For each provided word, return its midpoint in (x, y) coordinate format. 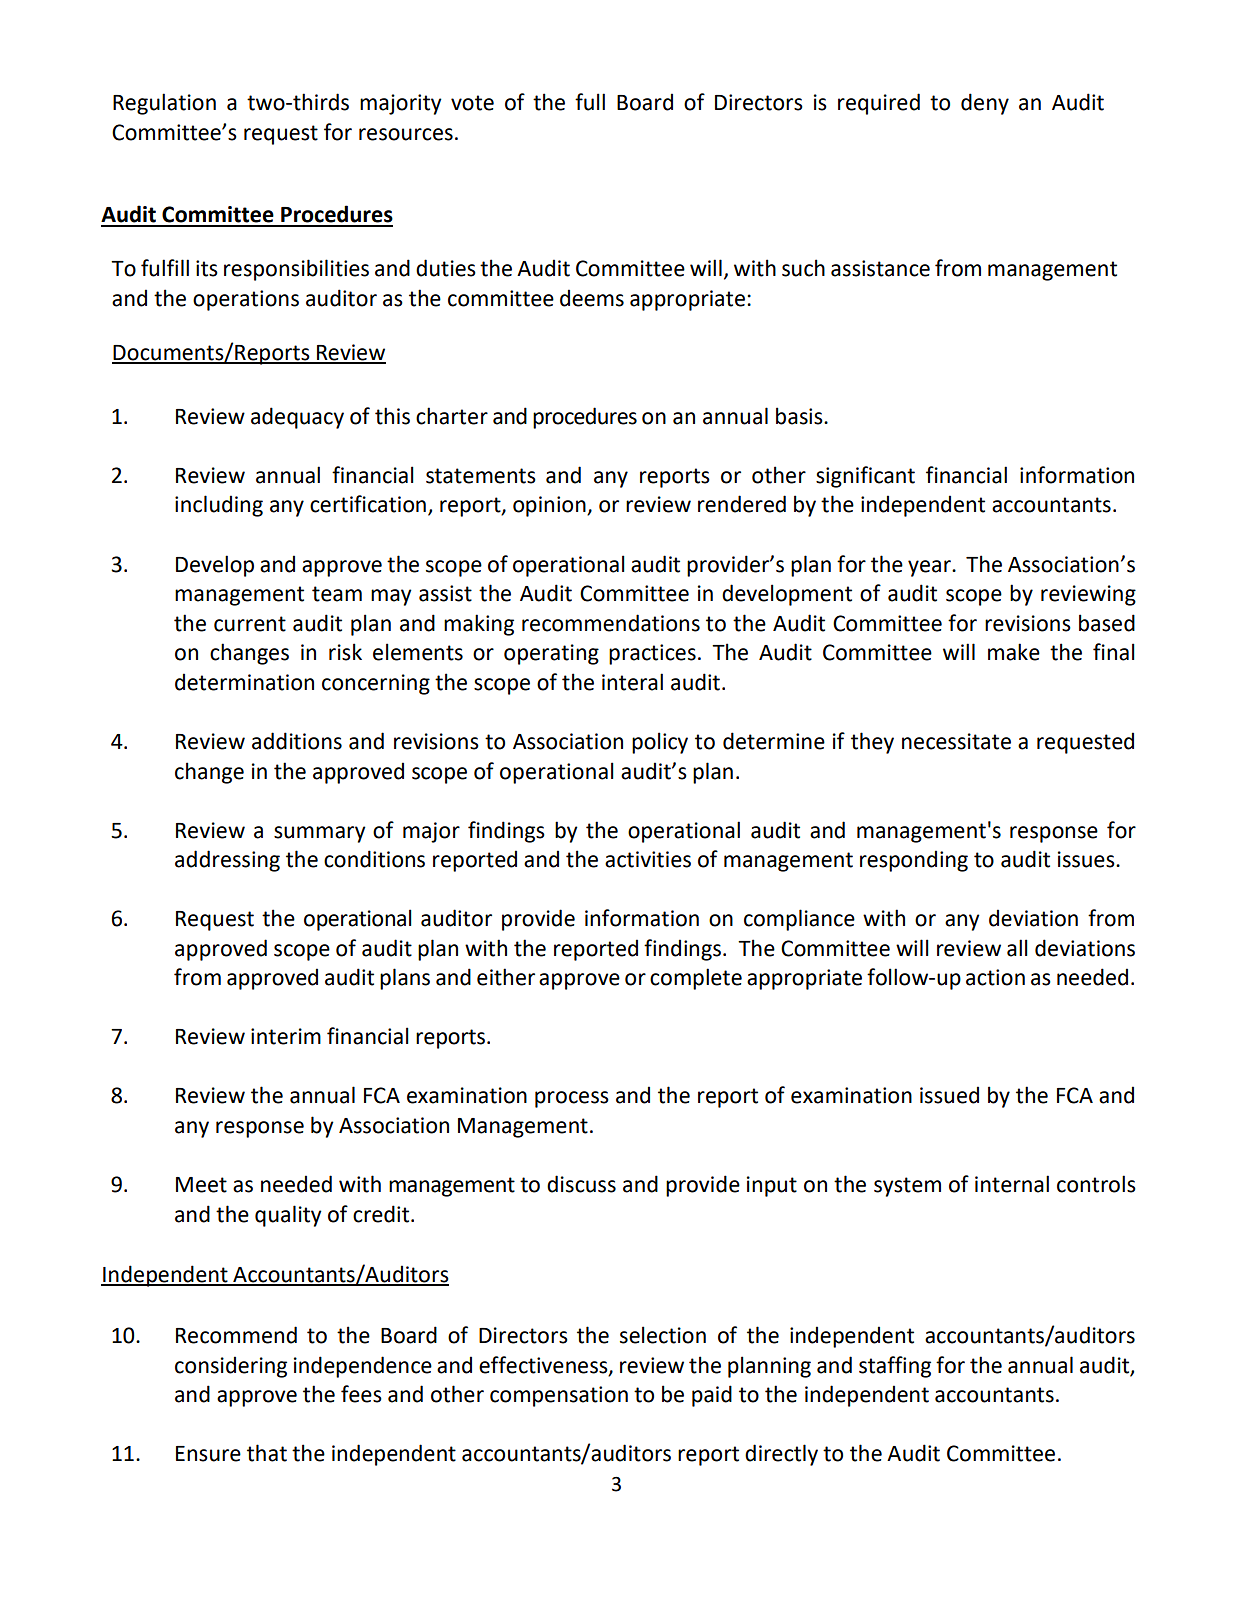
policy (660, 743)
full (590, 102)
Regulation (164, 104)
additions (297, 741)
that (267, 1453)
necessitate (956, 741)
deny (985, 104)
